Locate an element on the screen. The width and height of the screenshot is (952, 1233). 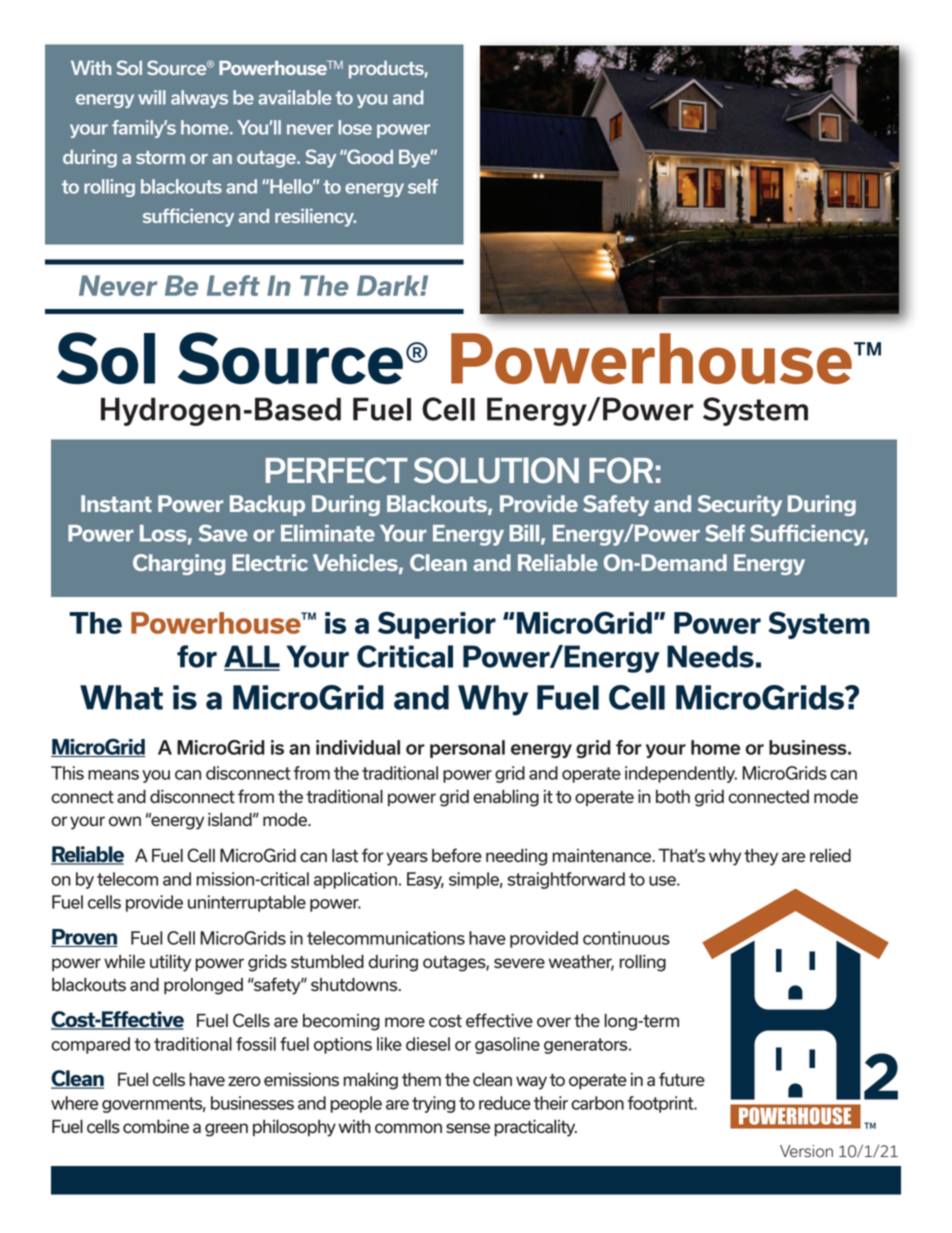
Superior is located at coordinates (437, 625).
